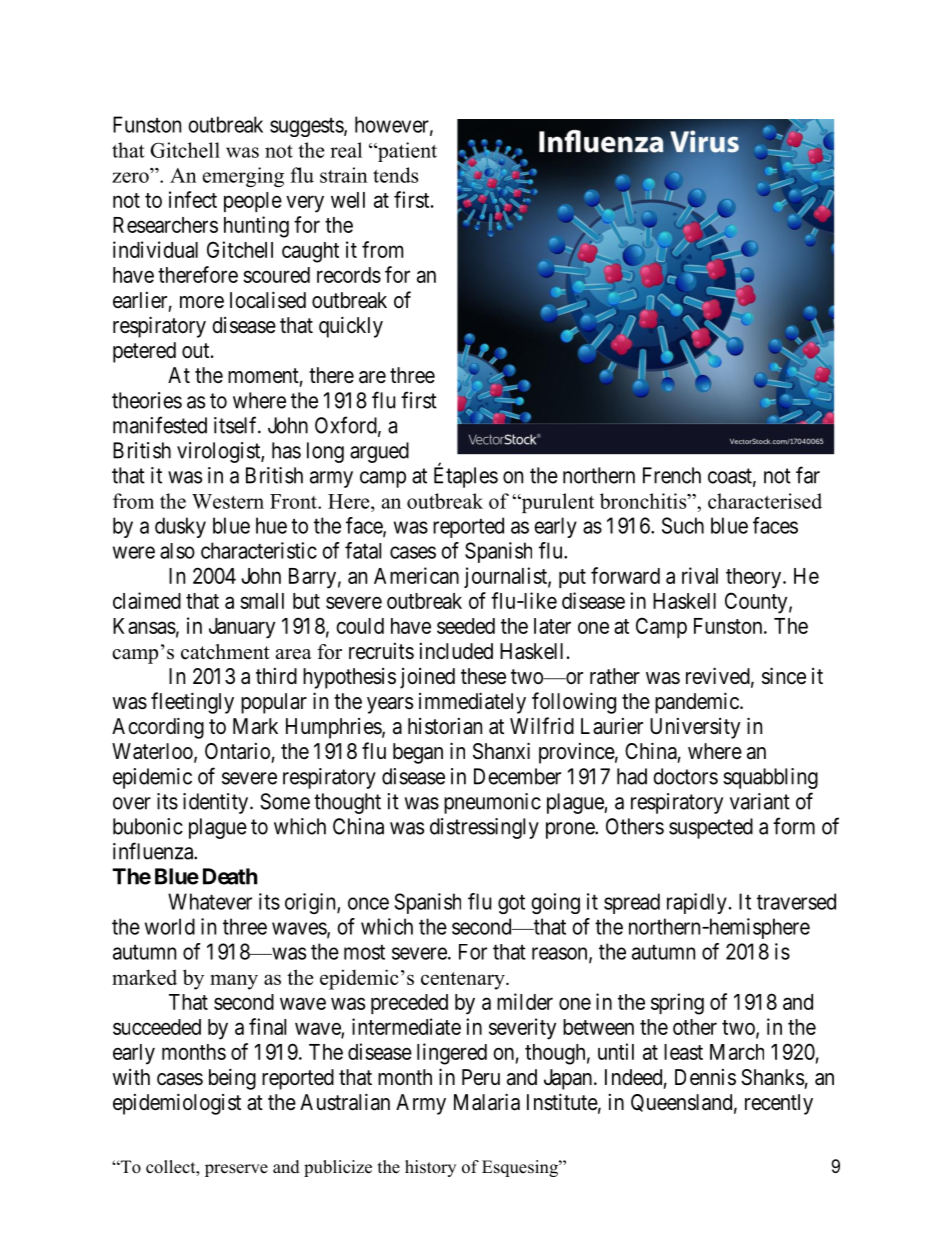 The height and width of the screenshot is (1233, 952). Describe the element at coordinates (711, 828) in the screenshot. I see `suspected` at that location.
